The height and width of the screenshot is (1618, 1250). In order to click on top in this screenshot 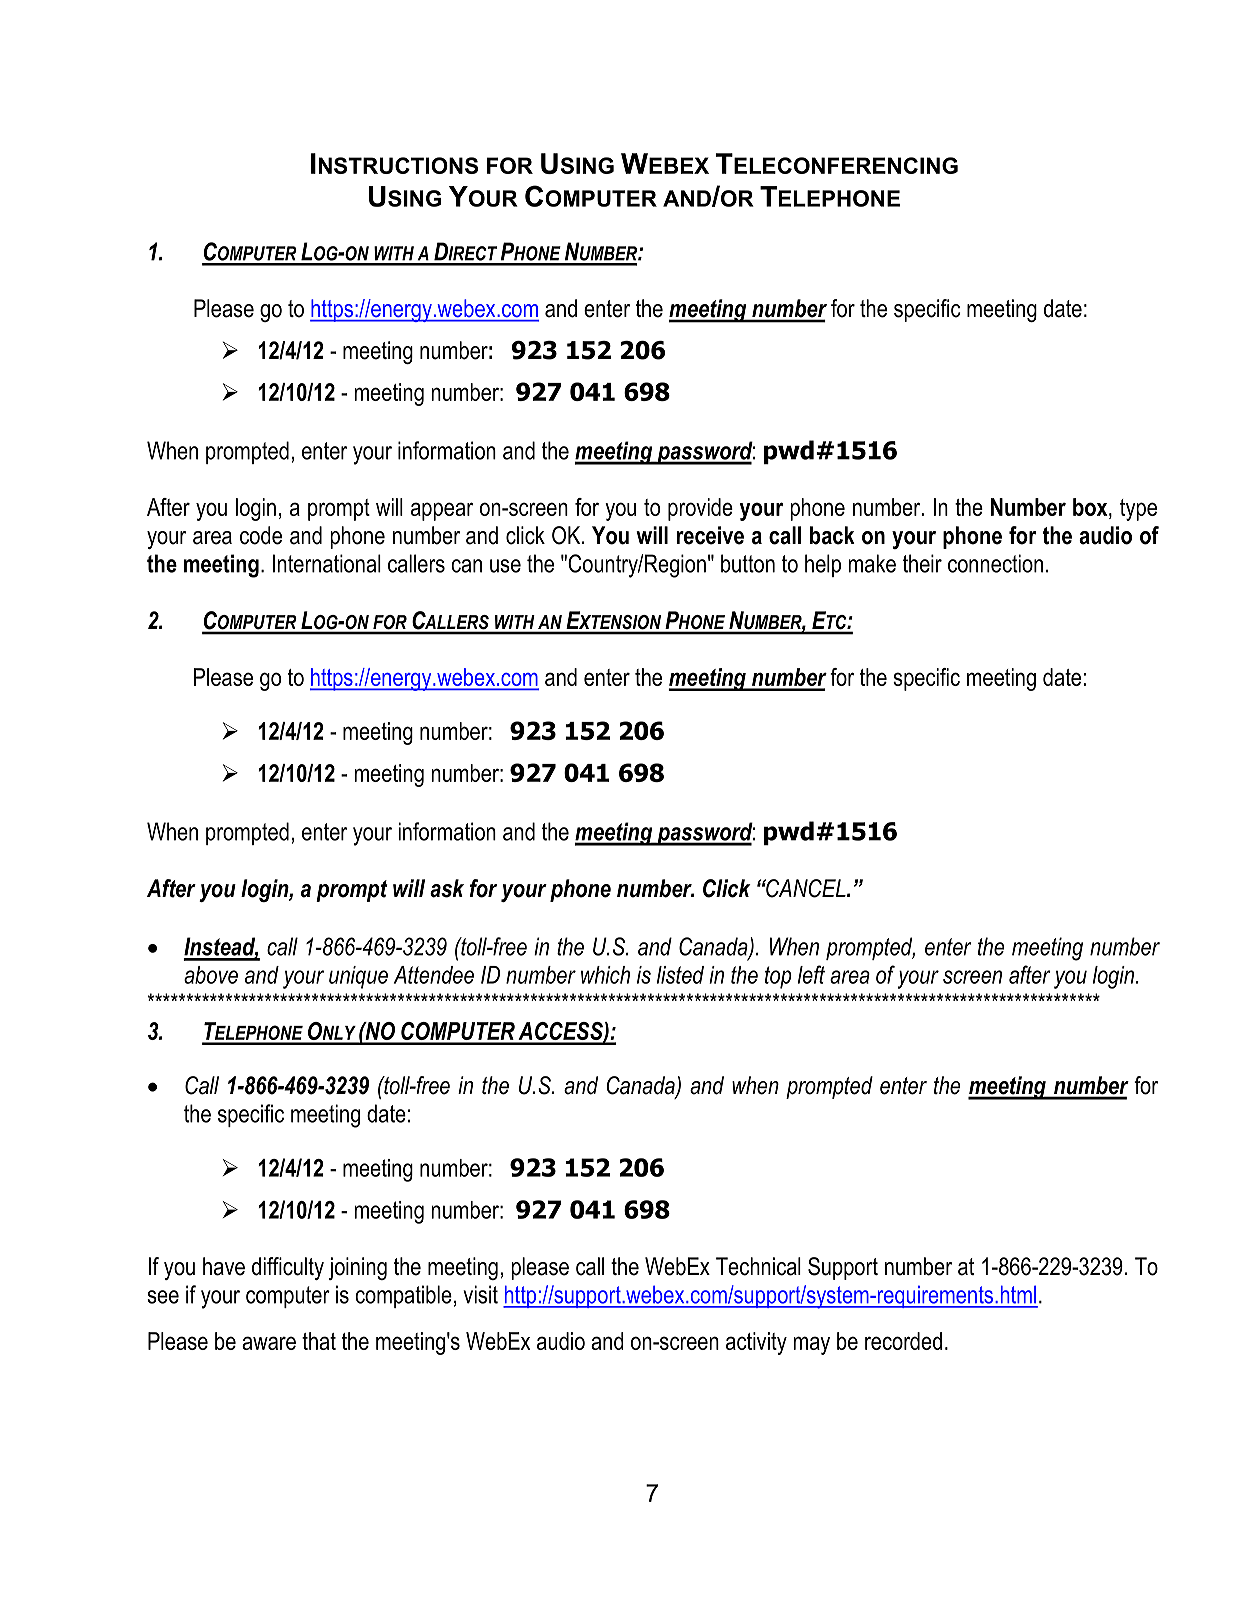, I will do `click(778, 977)`.
